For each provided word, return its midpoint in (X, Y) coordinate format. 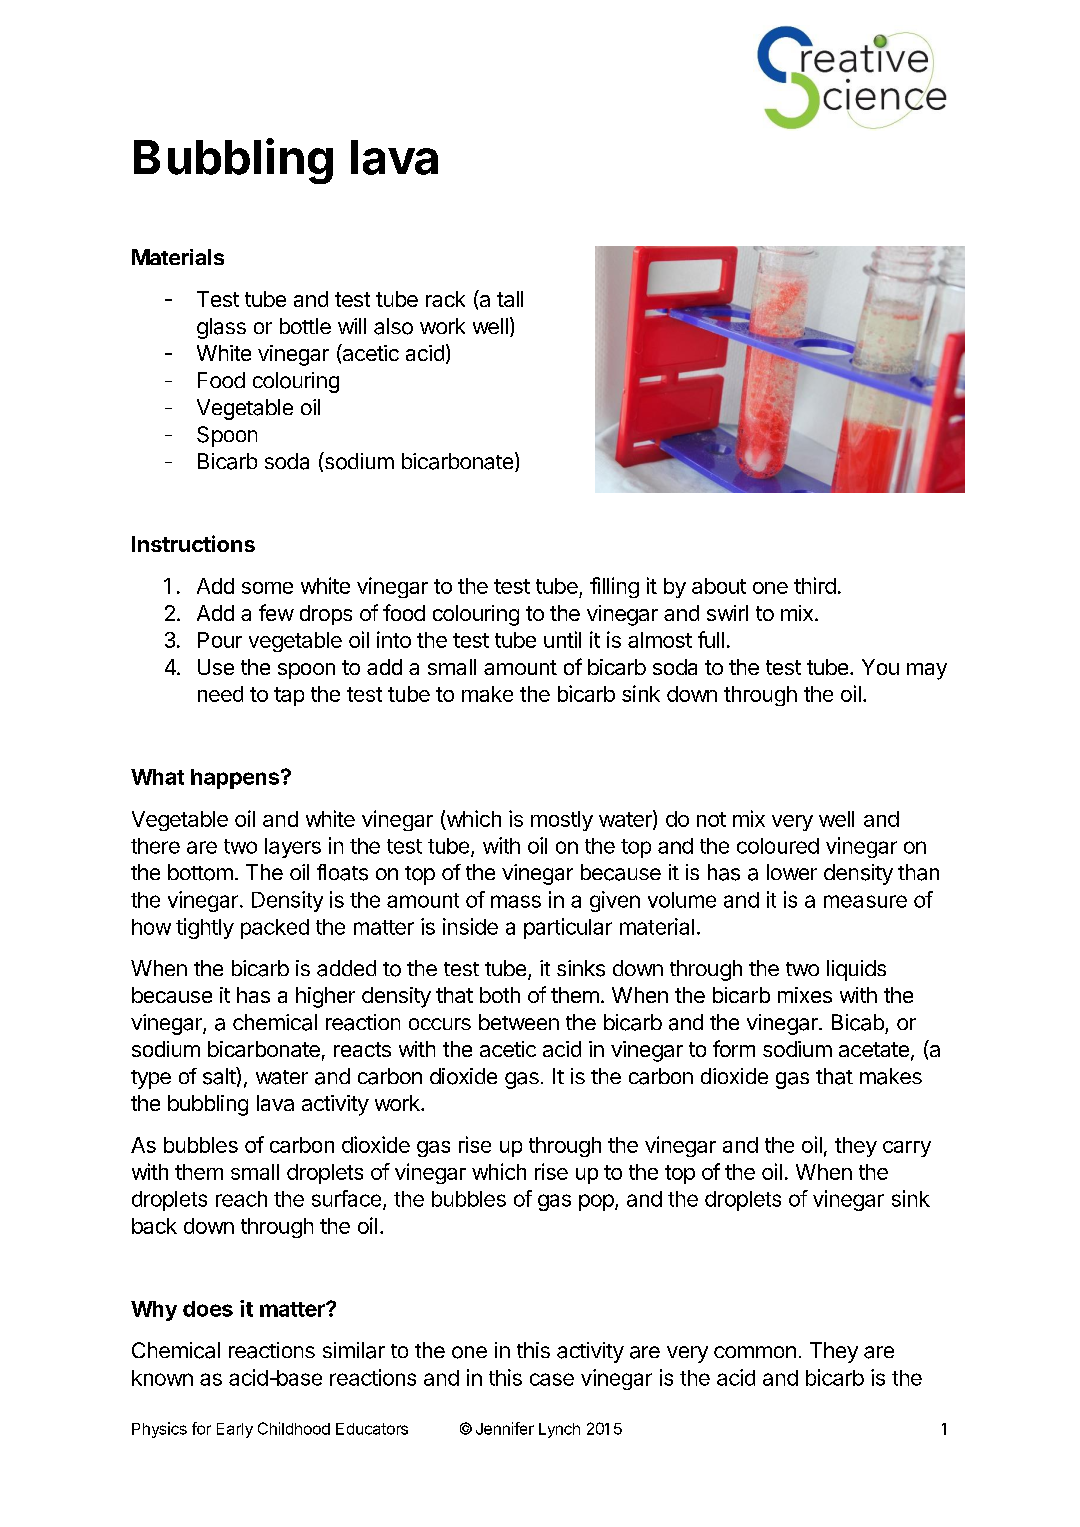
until (562, 639)
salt (220, 1076)
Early (235, 1430)
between (519, 1022)
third (815, 585)
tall (510, 299)
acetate (874, 1049)
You (880, 667)
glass (221, 328)
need (220, 694)
